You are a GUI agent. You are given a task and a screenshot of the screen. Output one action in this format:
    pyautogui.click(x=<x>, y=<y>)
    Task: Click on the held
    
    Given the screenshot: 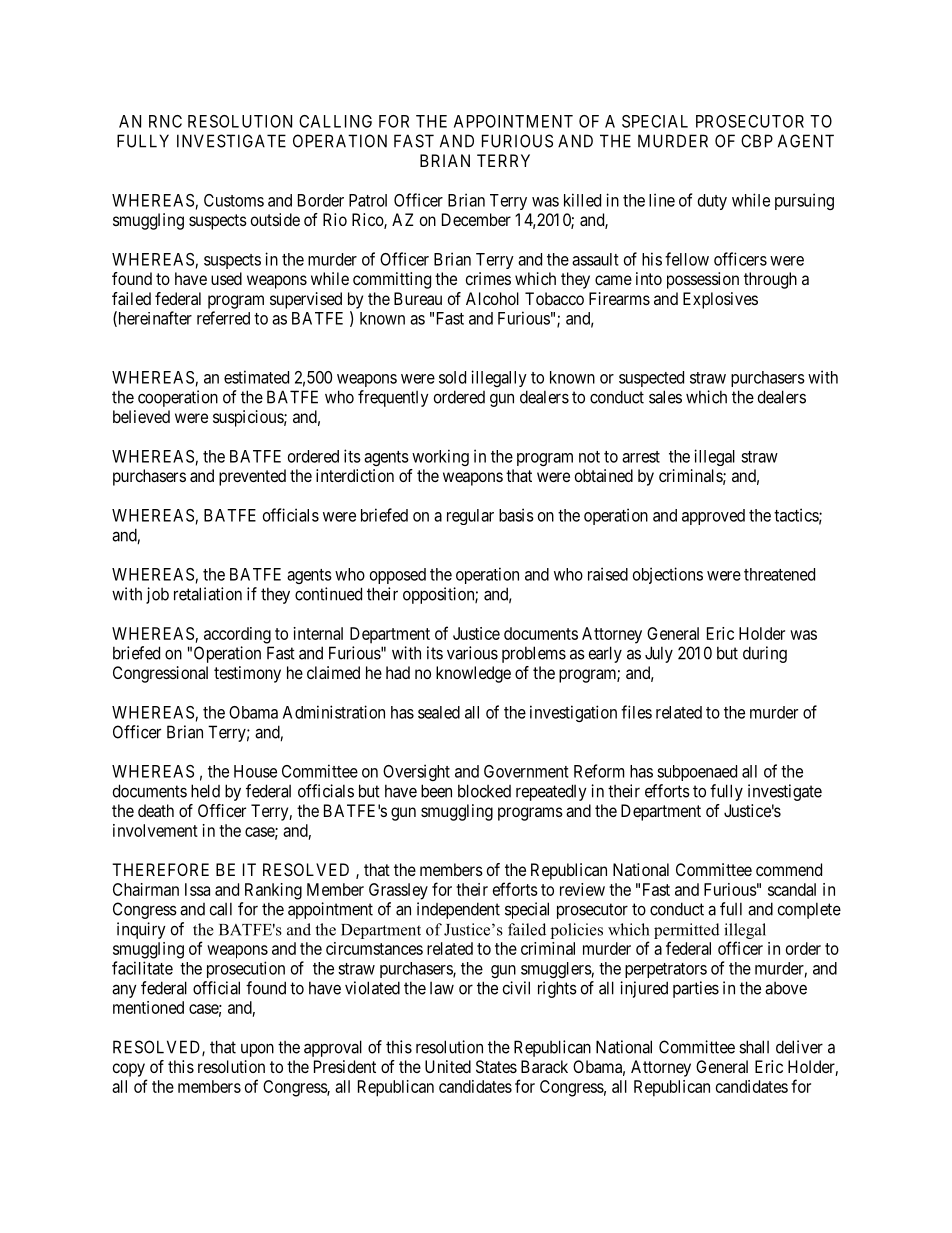 What is the action you would take?
    pyautogui.click(x=205, y=791)
